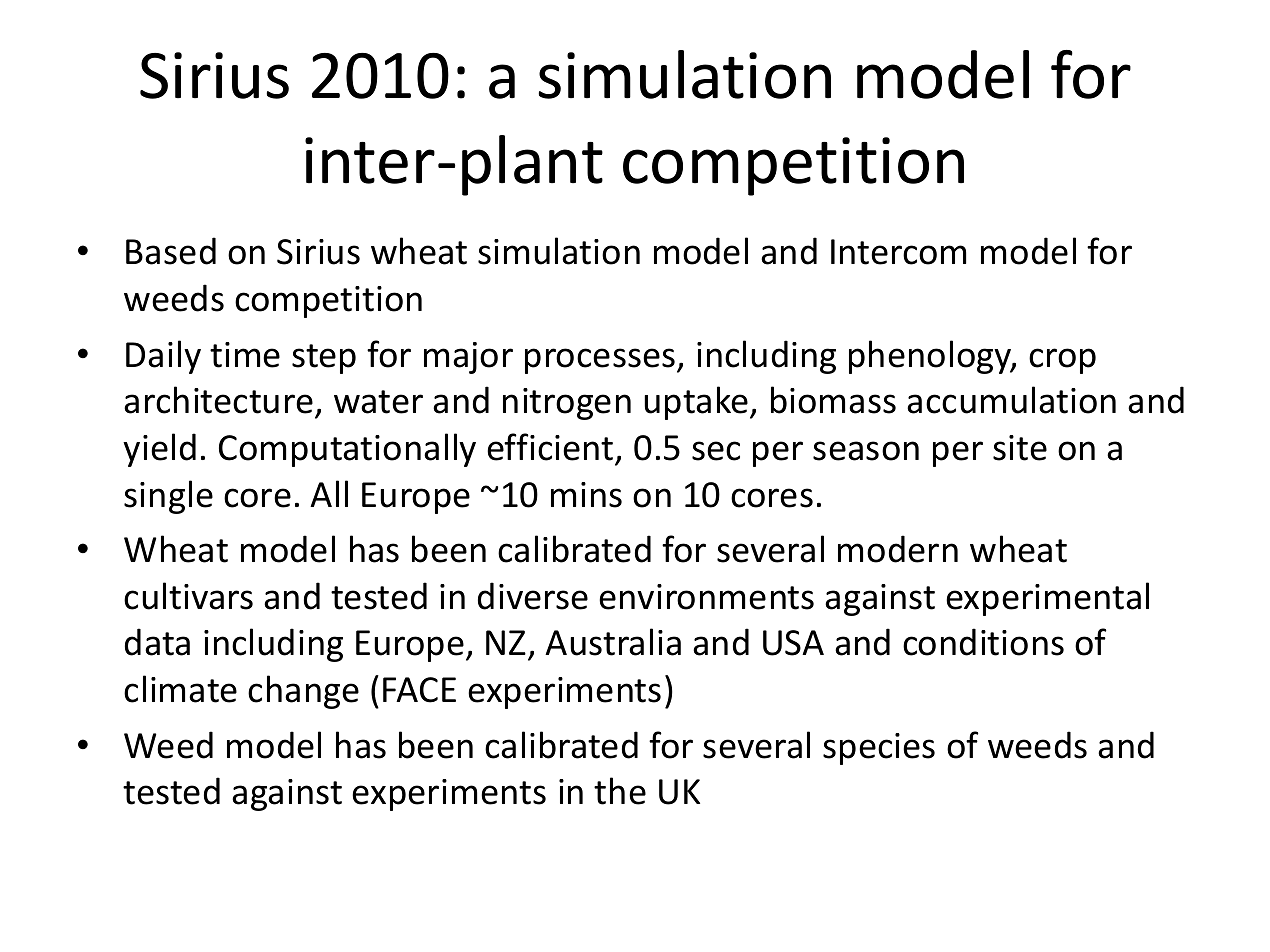 The width and height of the document is (1270, 952). I want to click on mins, so click(586, 495).
